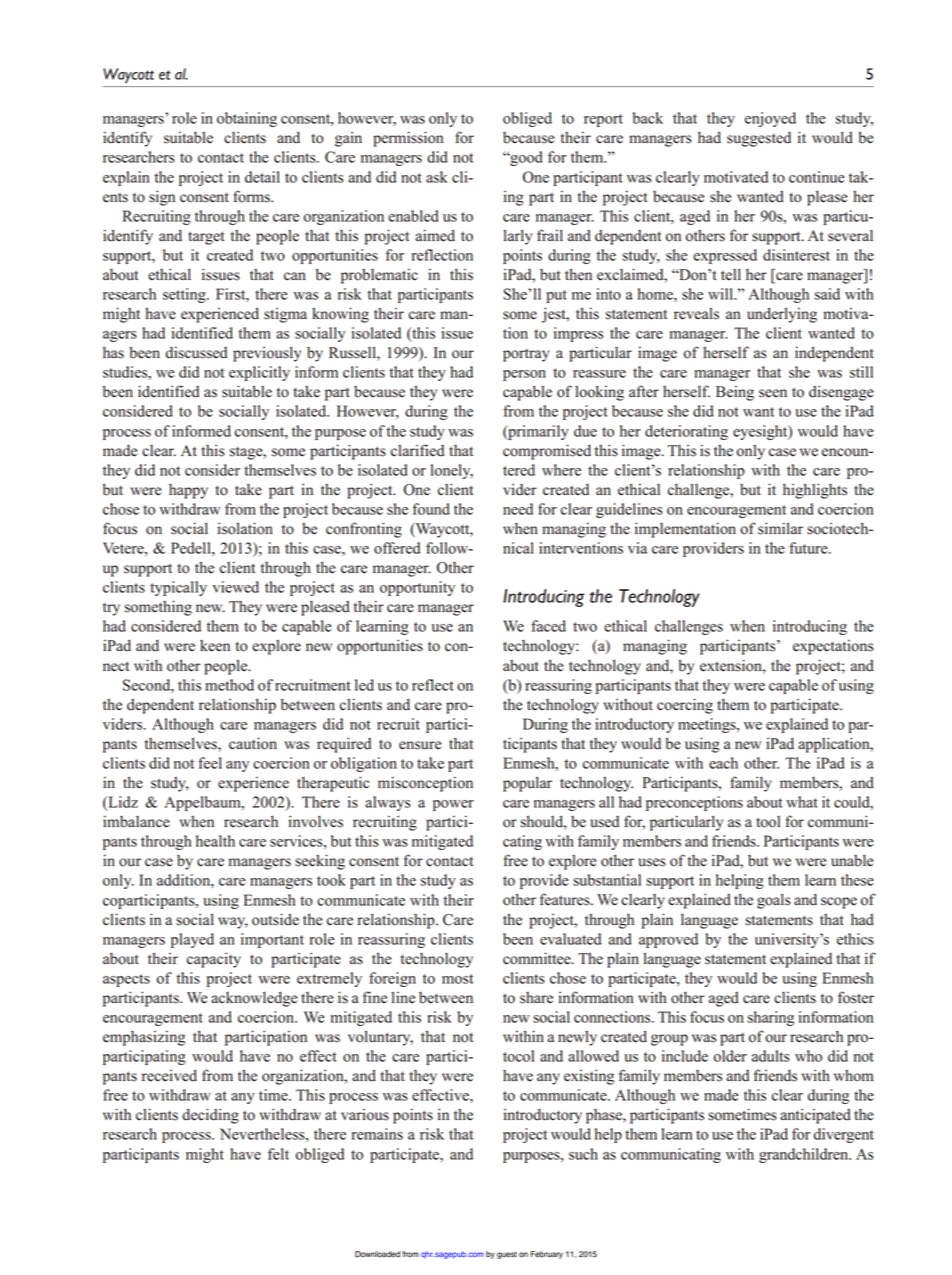  Describe the element at coordinates (229, 685) in the document. I see `method` at that location.
